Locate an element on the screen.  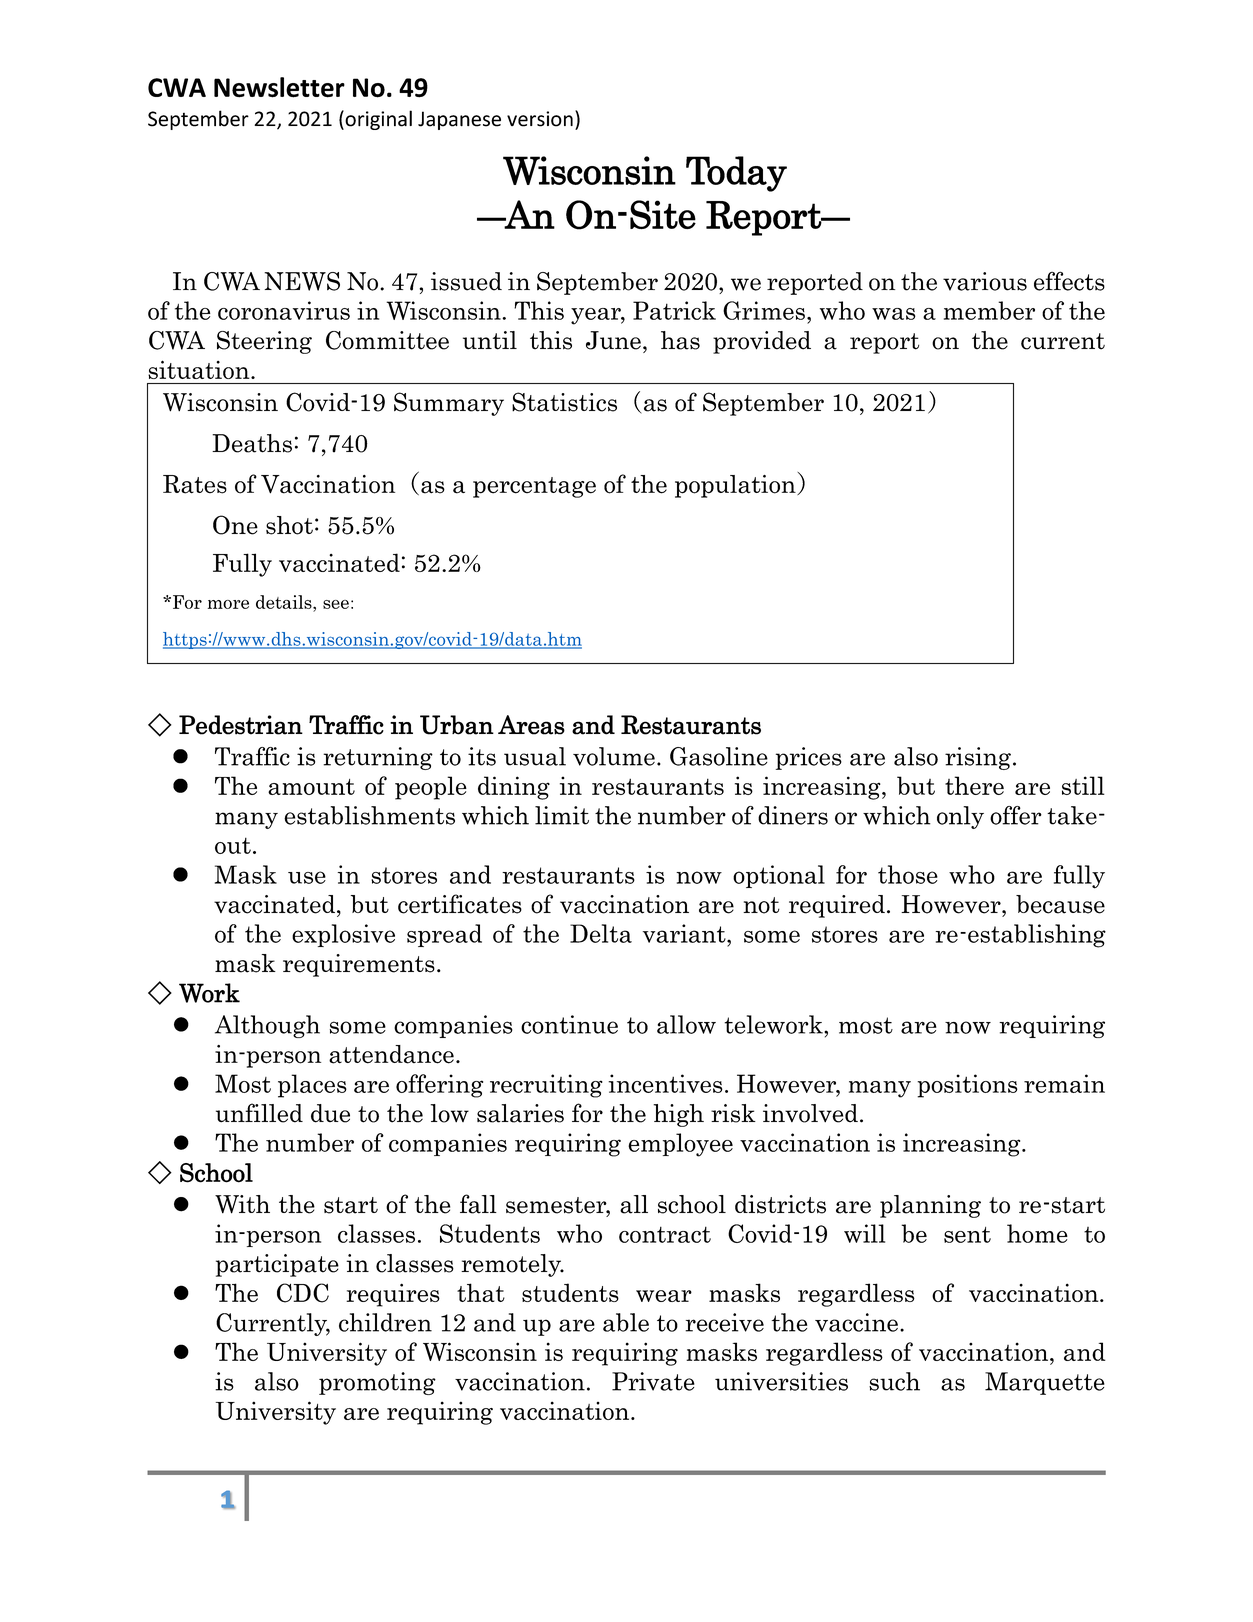
rising is located at coordinates (978, 758).
